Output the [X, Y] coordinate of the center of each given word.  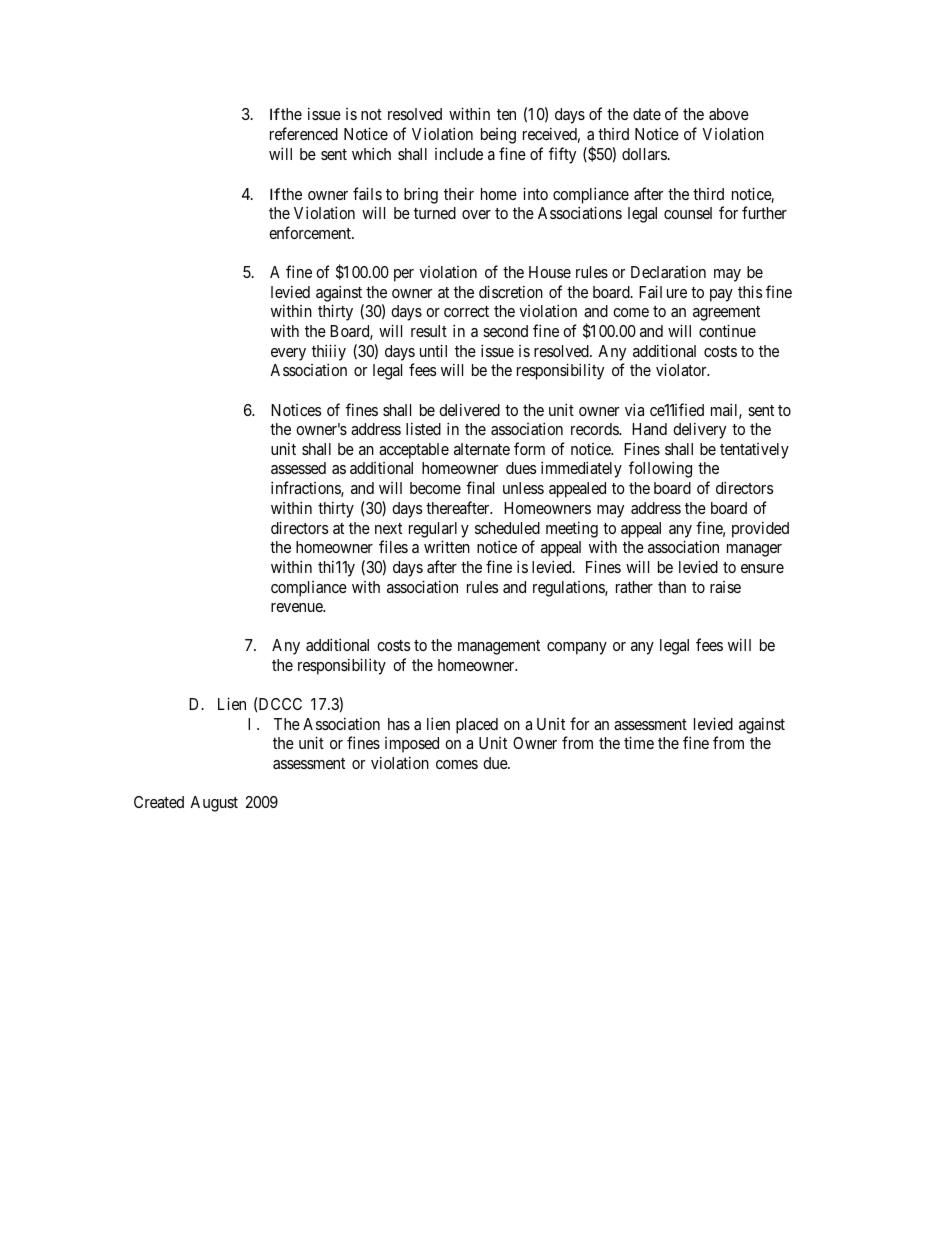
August [214, 804]
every [288, 354]
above [729, 114]
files [393, 546]
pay [721, 295]
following [660, 469]
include [459, 154]
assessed [298, 468]
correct [466, 311]
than [672, 587]
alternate [482, 449]
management [499, 647]
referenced [304, 133]
